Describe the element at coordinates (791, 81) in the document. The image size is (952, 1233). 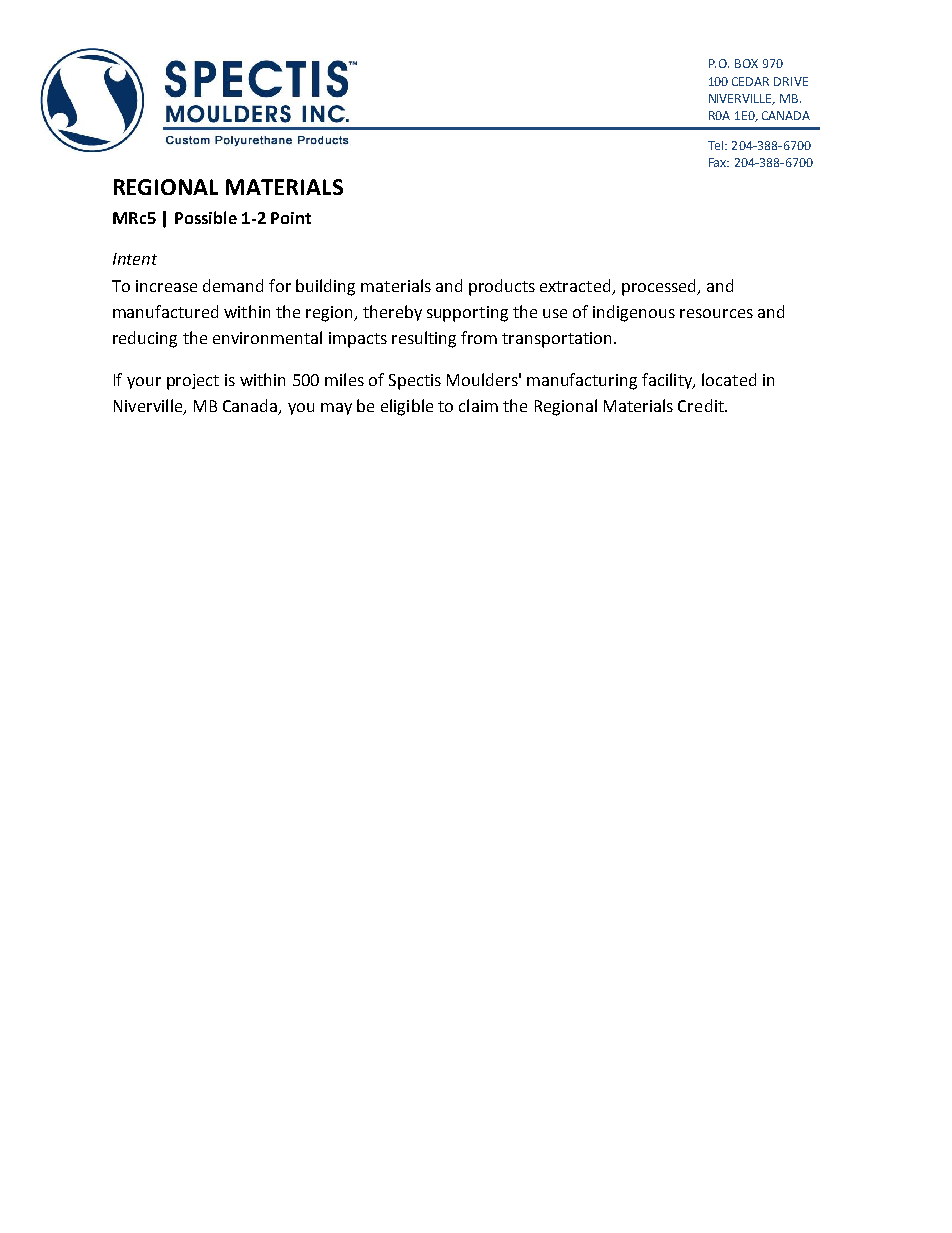
I see `DRIVE` at that location.
